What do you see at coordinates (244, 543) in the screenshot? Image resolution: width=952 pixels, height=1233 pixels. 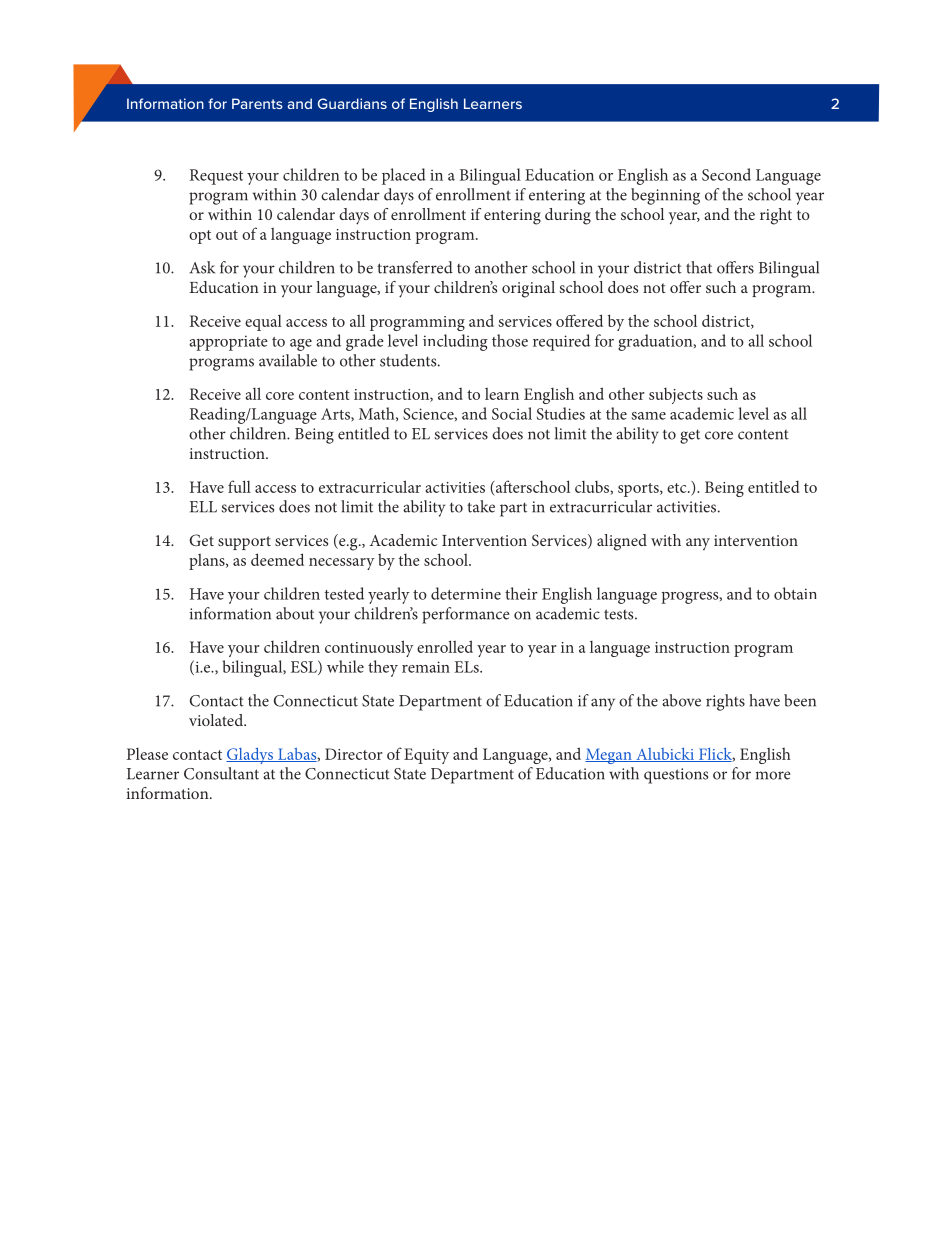 I see `support` at bounding box center [244, 543].
